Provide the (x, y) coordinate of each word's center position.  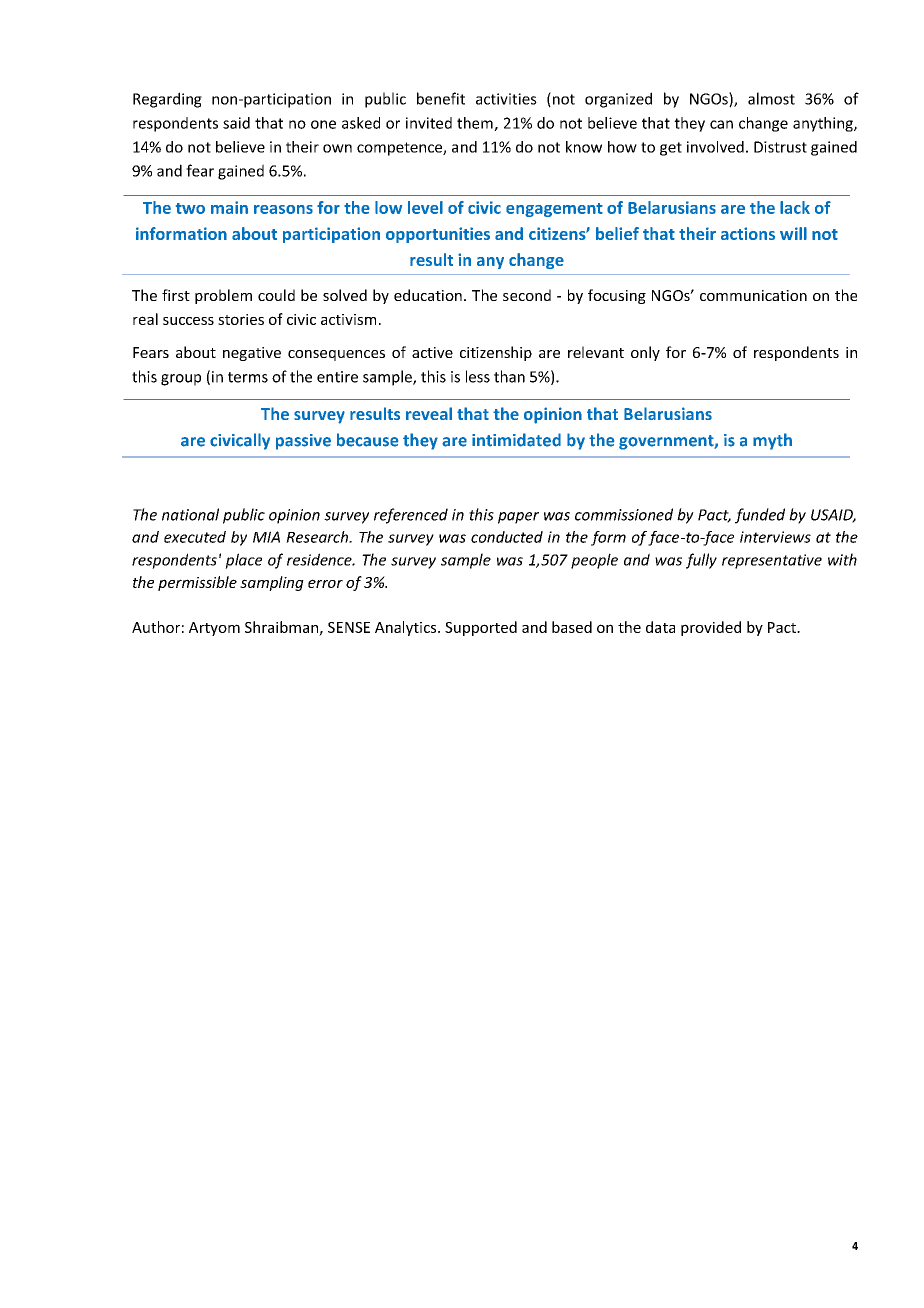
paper (518, 518)
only (645, 353)
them (476, 124)
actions (748, 233)
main (229, 207)
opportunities (438, 235)
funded (760, 516)
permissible (197, 583)
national (190, 514)
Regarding (167, 100)
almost (771, 98)
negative (252, 354)
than (509, 376)
